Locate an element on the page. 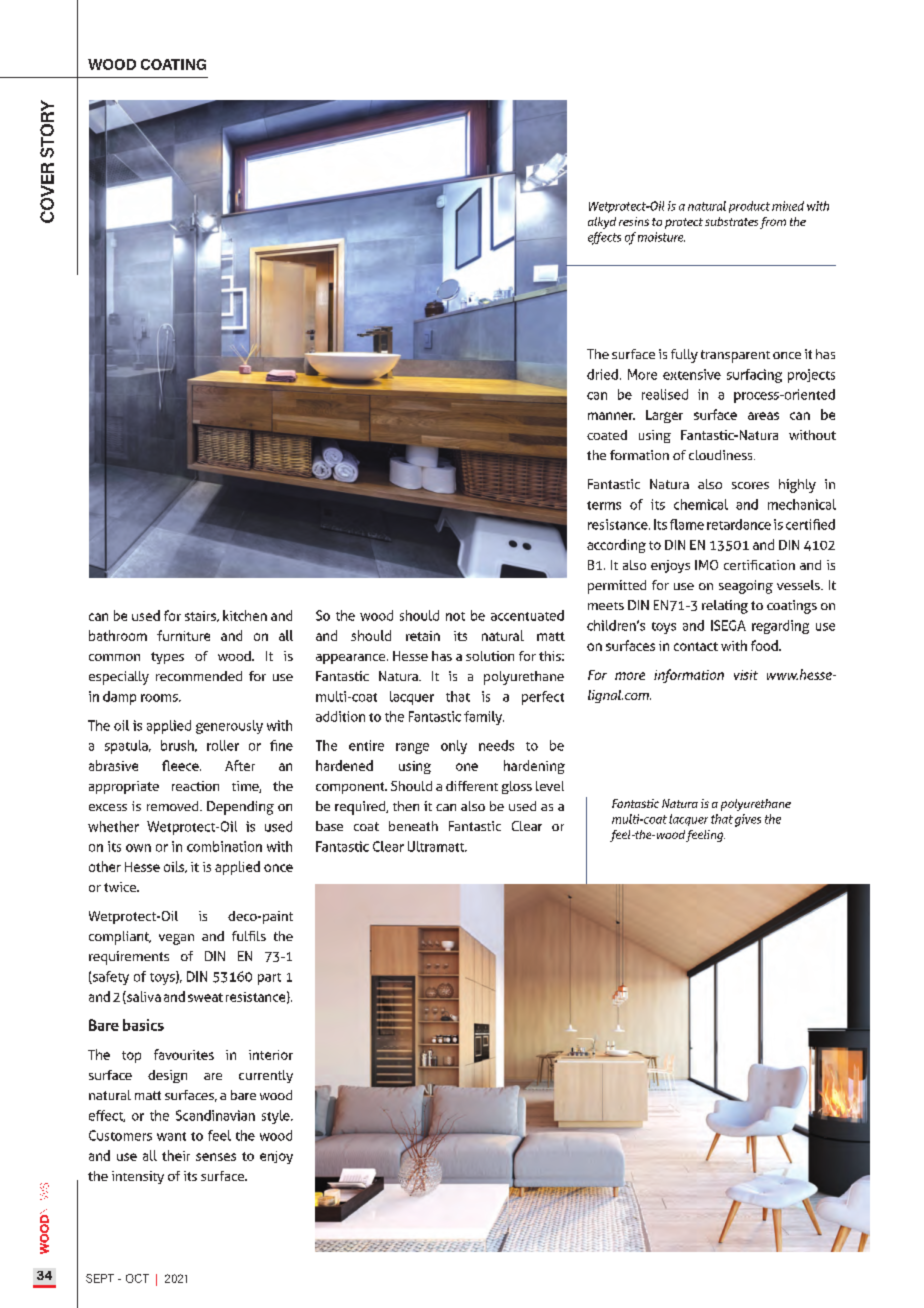 Image resolution: width=924 pixels, height=1308 pixels. style is located at coordinates (277, 1117).
